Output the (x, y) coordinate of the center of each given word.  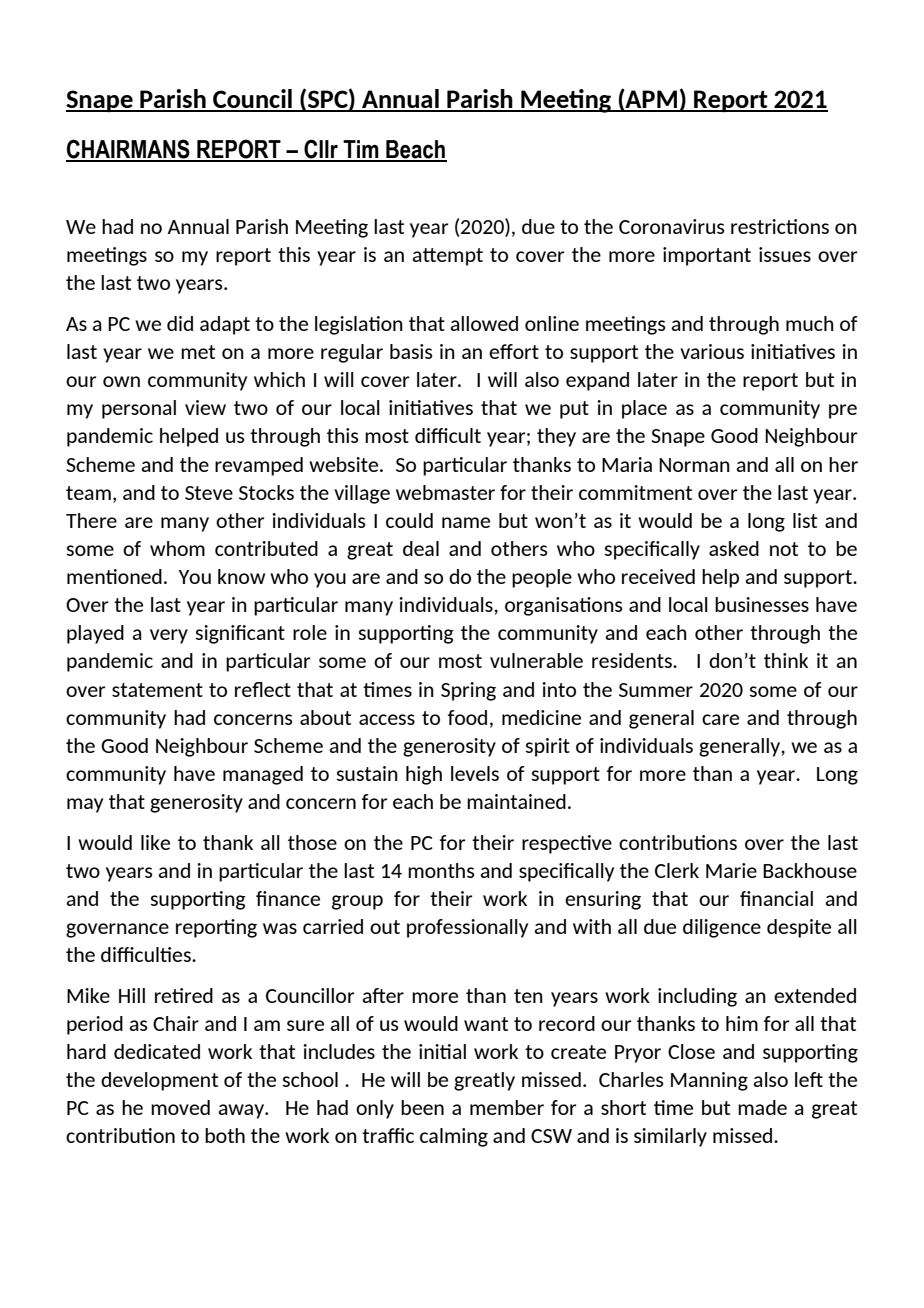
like (155, 842)
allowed (484, 323)
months (441, 870)
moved (180, 1107)
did (180, 323)
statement (157, 690)
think (786, 660)
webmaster (445, 492)
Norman (694, 465)
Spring (468, 691)
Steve (209, 493)
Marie (731, 870)
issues (785, 254)
